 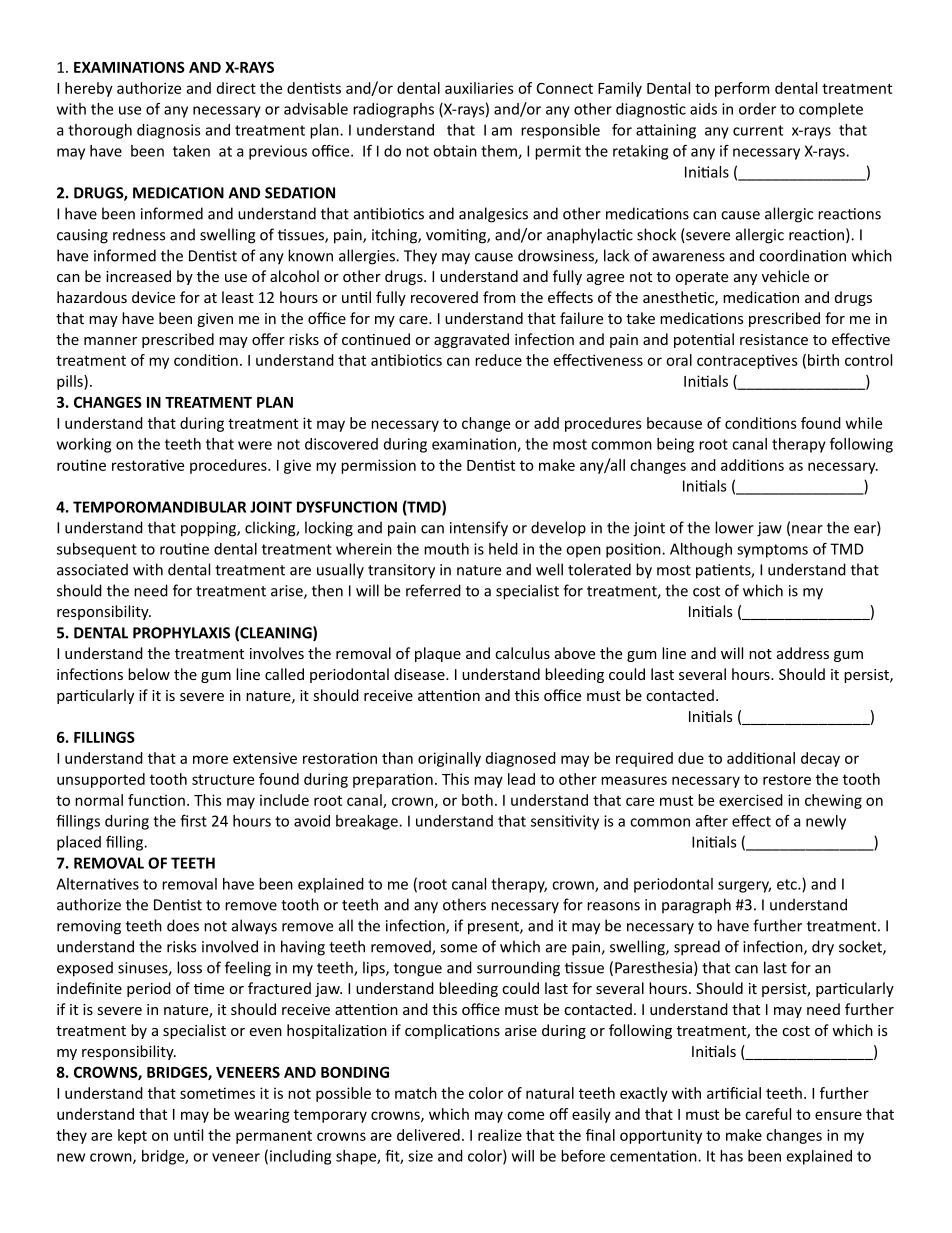 What do you see at coordinates (758, 130) in the screenshot?
I see `current` at bounding box center [758, 130].
